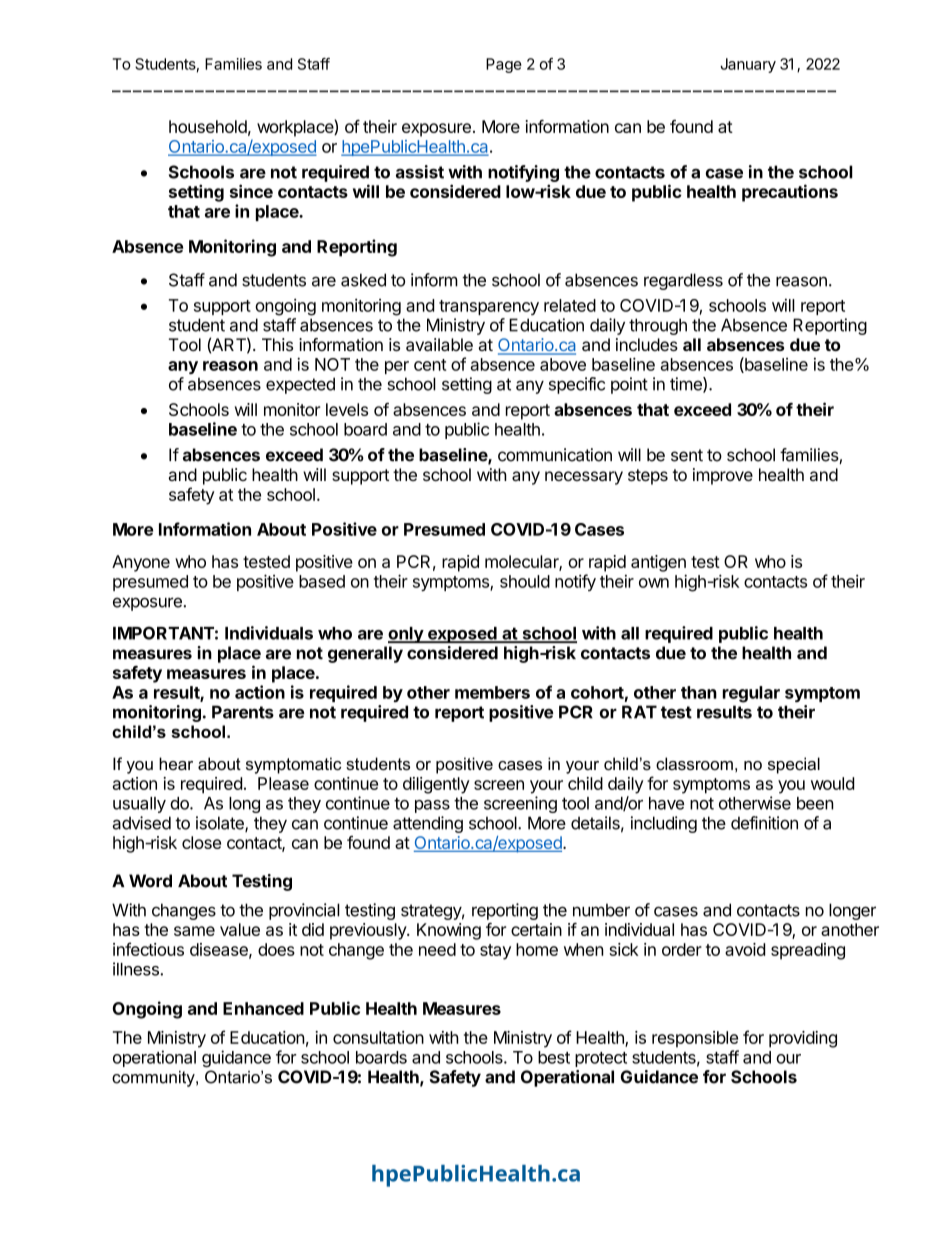 The image size is (952, 1233). I want to click on Enhanced, so click(263, 1008).
